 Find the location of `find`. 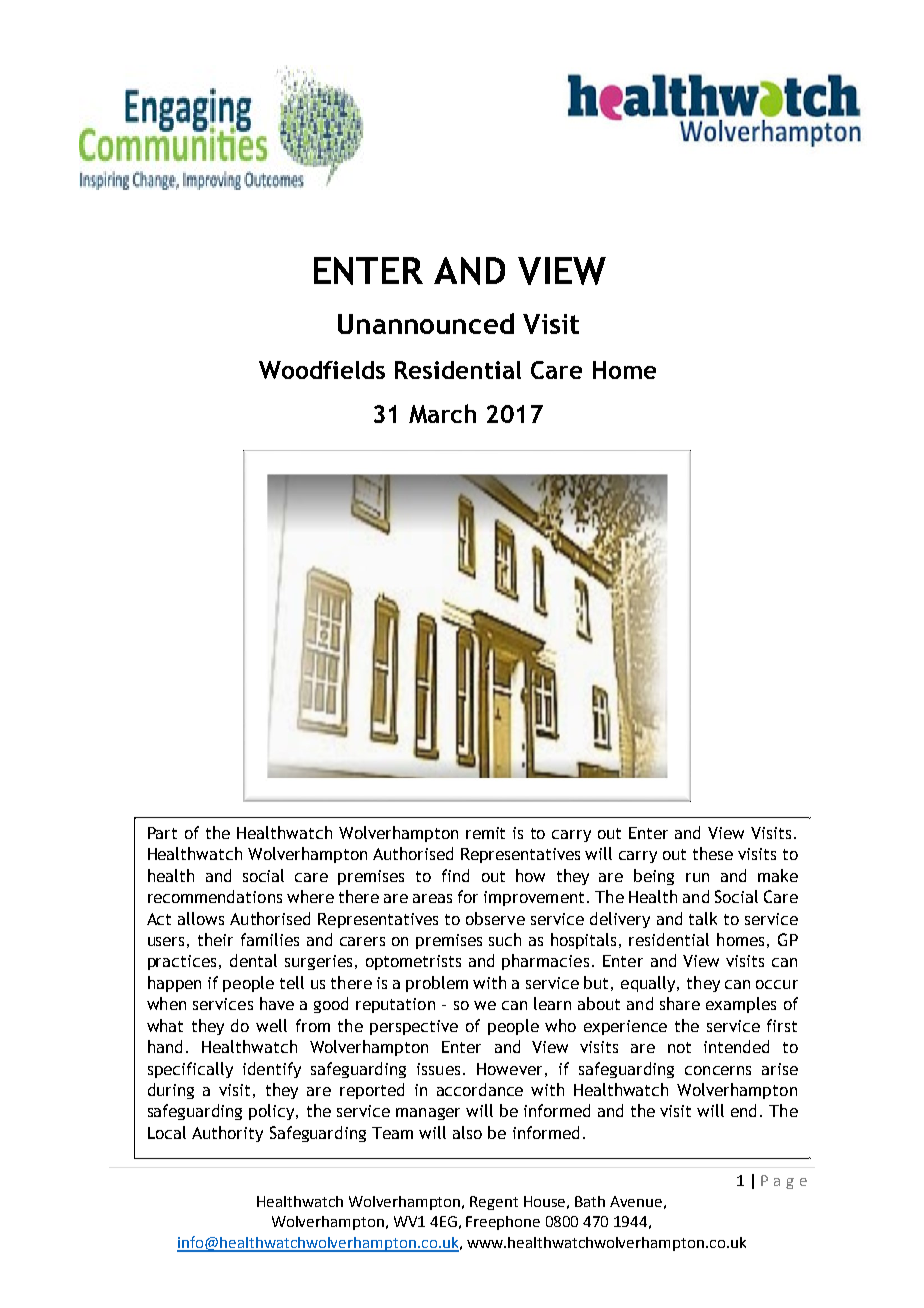

find is located at coordinates (455, 875).
